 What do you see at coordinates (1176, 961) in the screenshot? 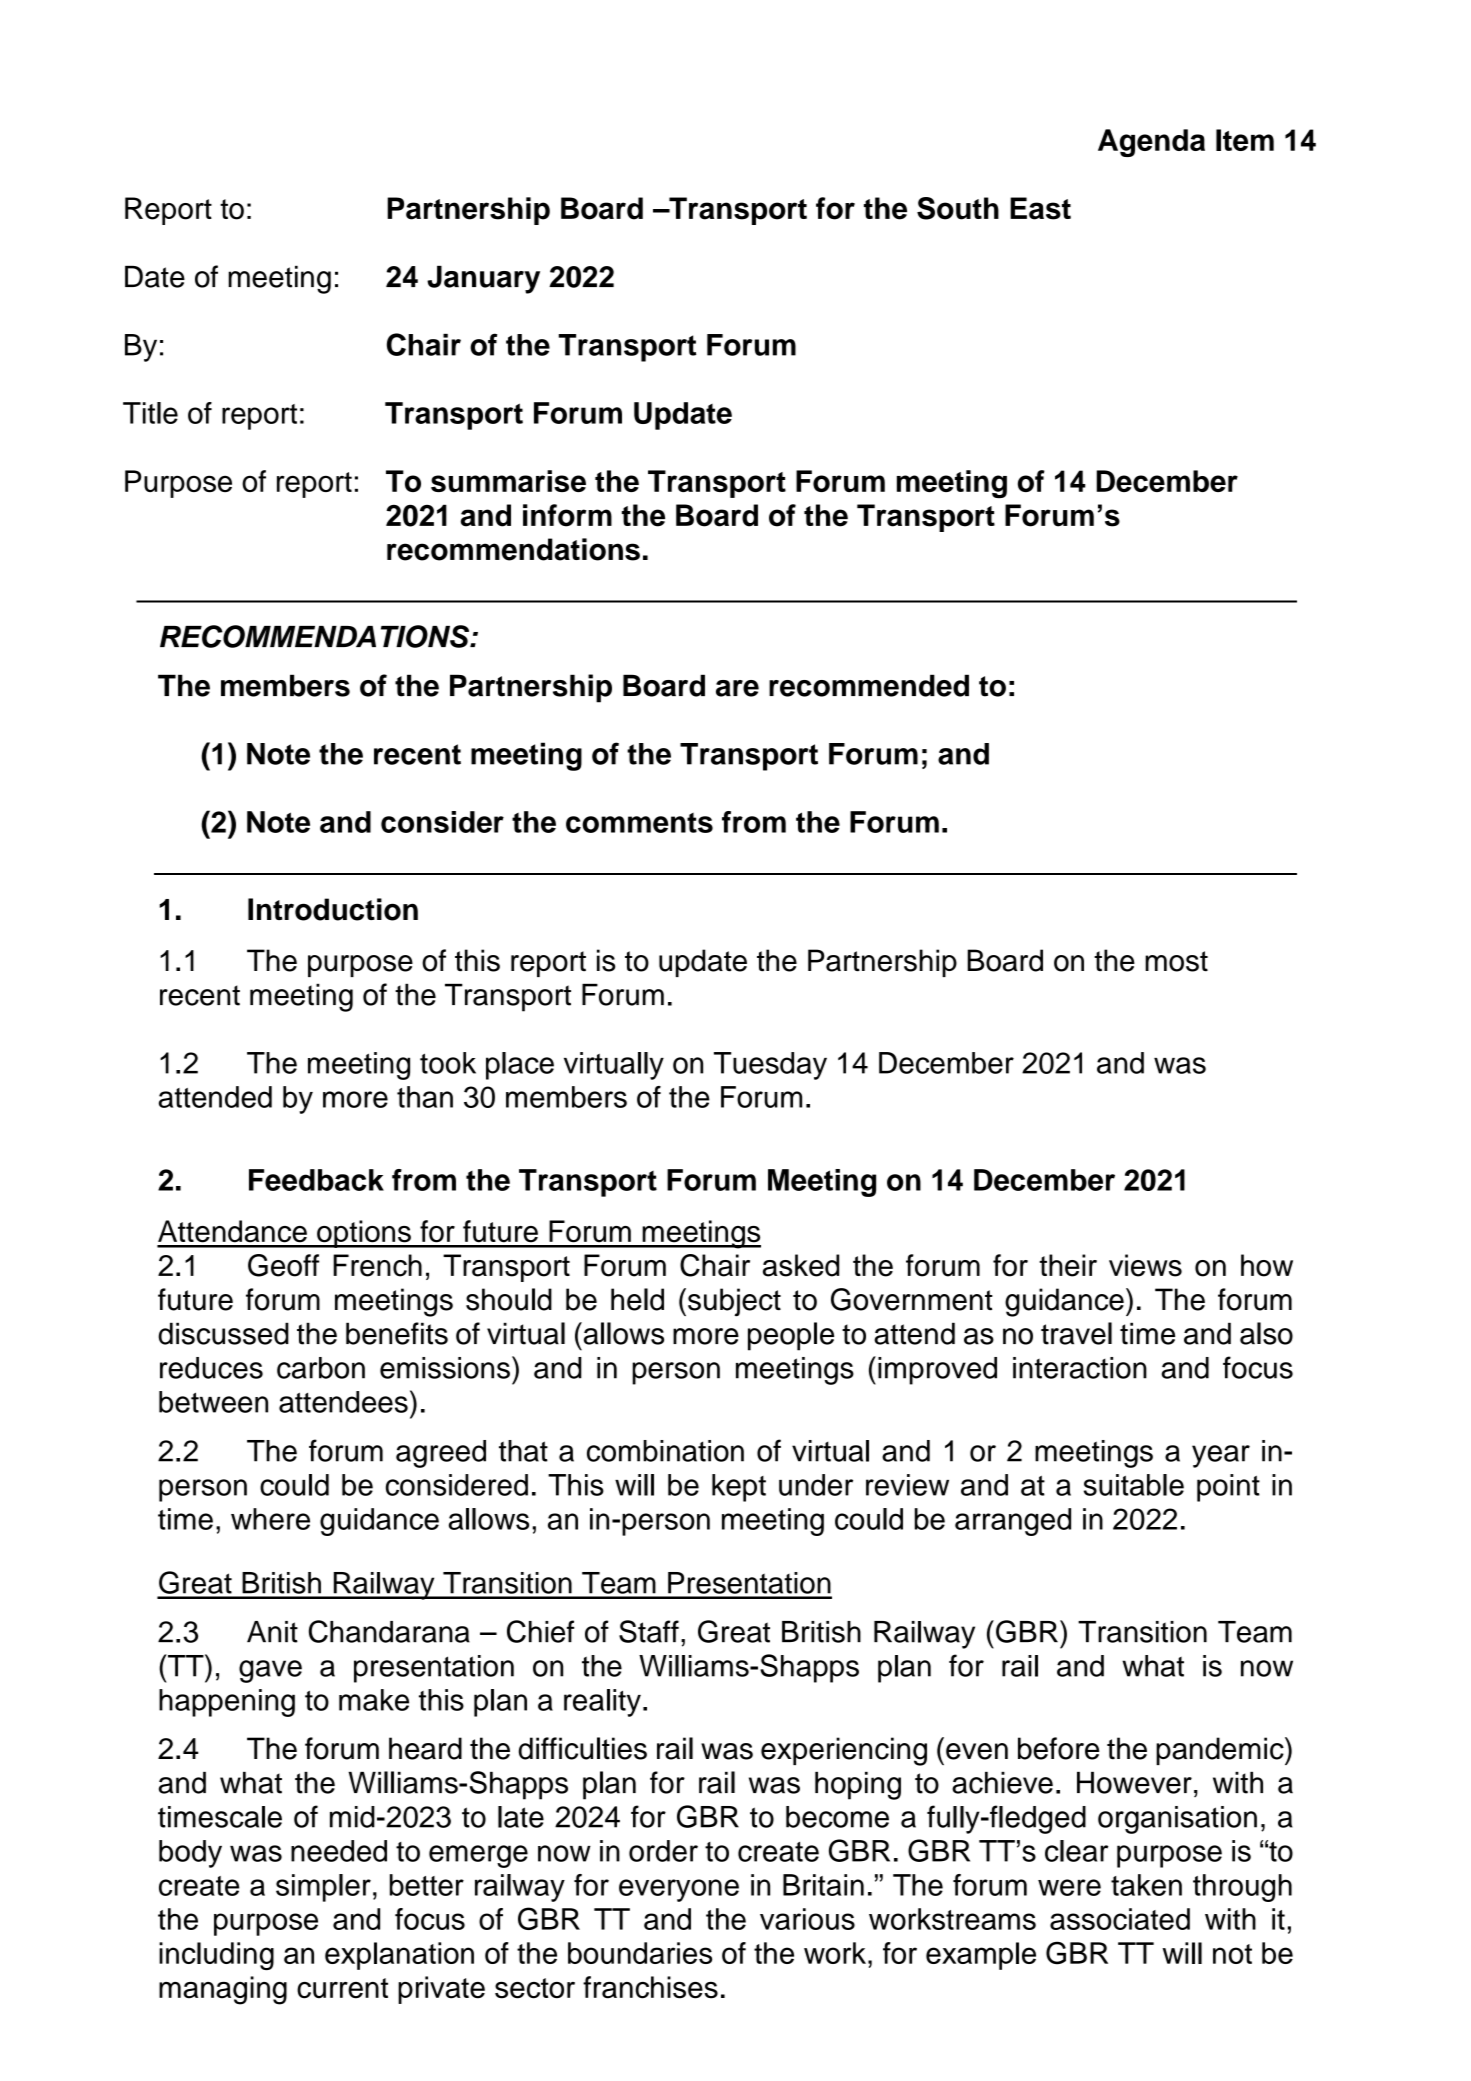
I see `most` at bounding box center [1176, 961].
